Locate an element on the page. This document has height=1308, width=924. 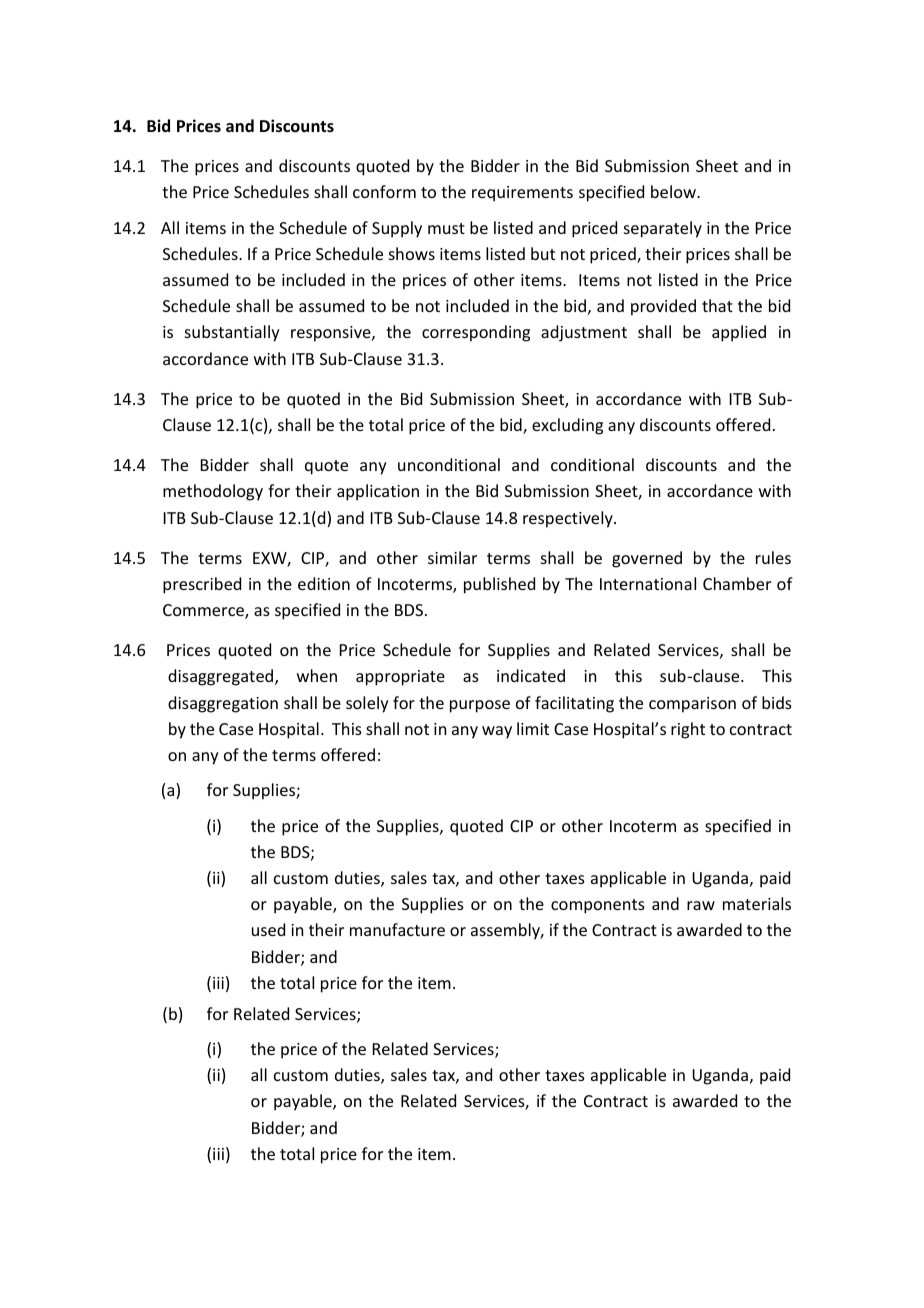
when is located at coordinates (317, 675).
